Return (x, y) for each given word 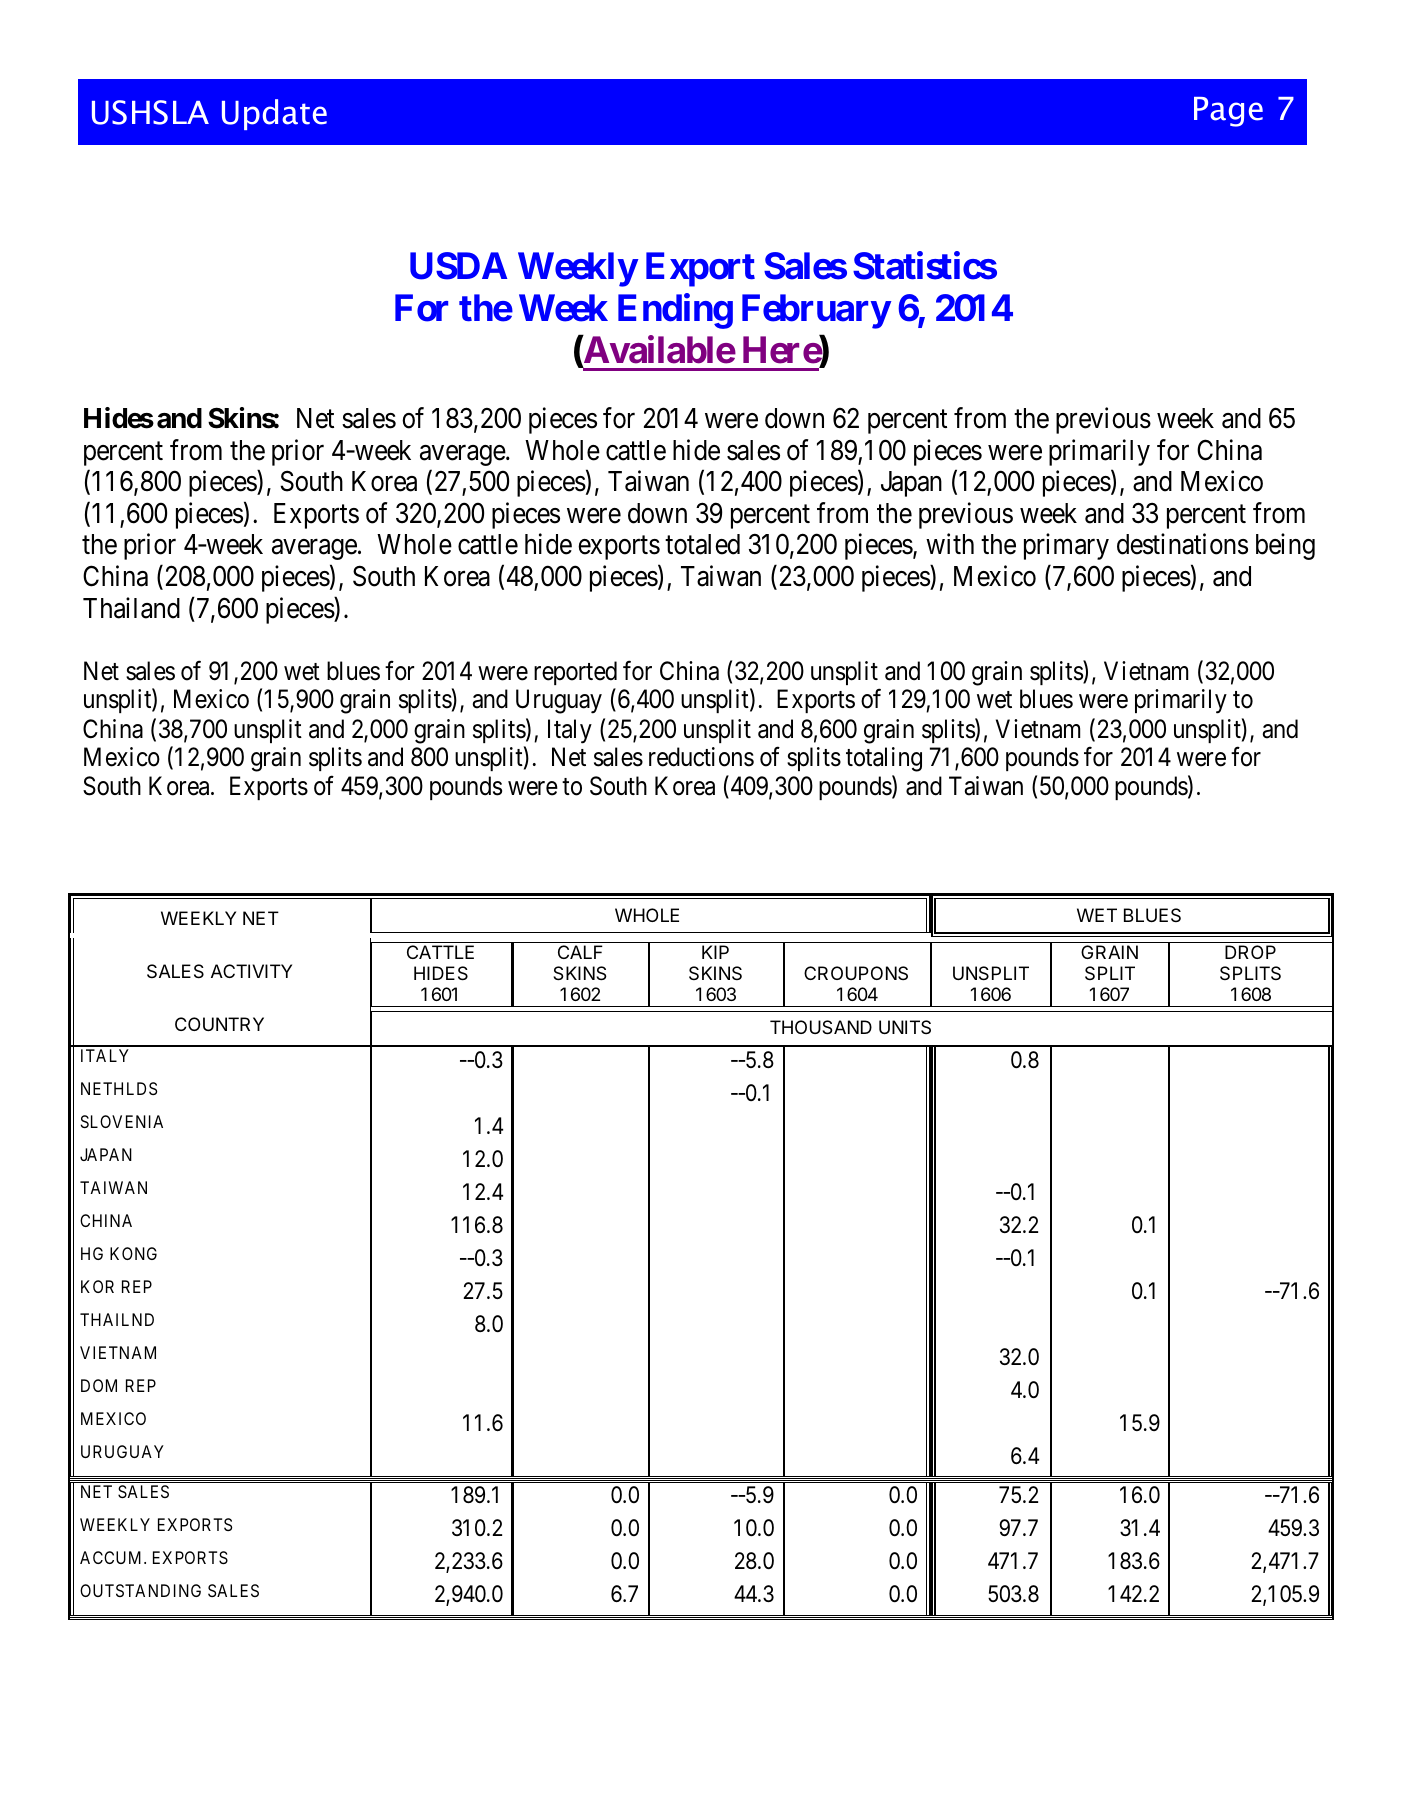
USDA (458, 266)
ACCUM (112, 1557)
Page (1228, 112)
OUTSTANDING (140, 1590)
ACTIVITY (251, 971)
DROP (1250, 952)
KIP (715, 952)
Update (274, 114)
